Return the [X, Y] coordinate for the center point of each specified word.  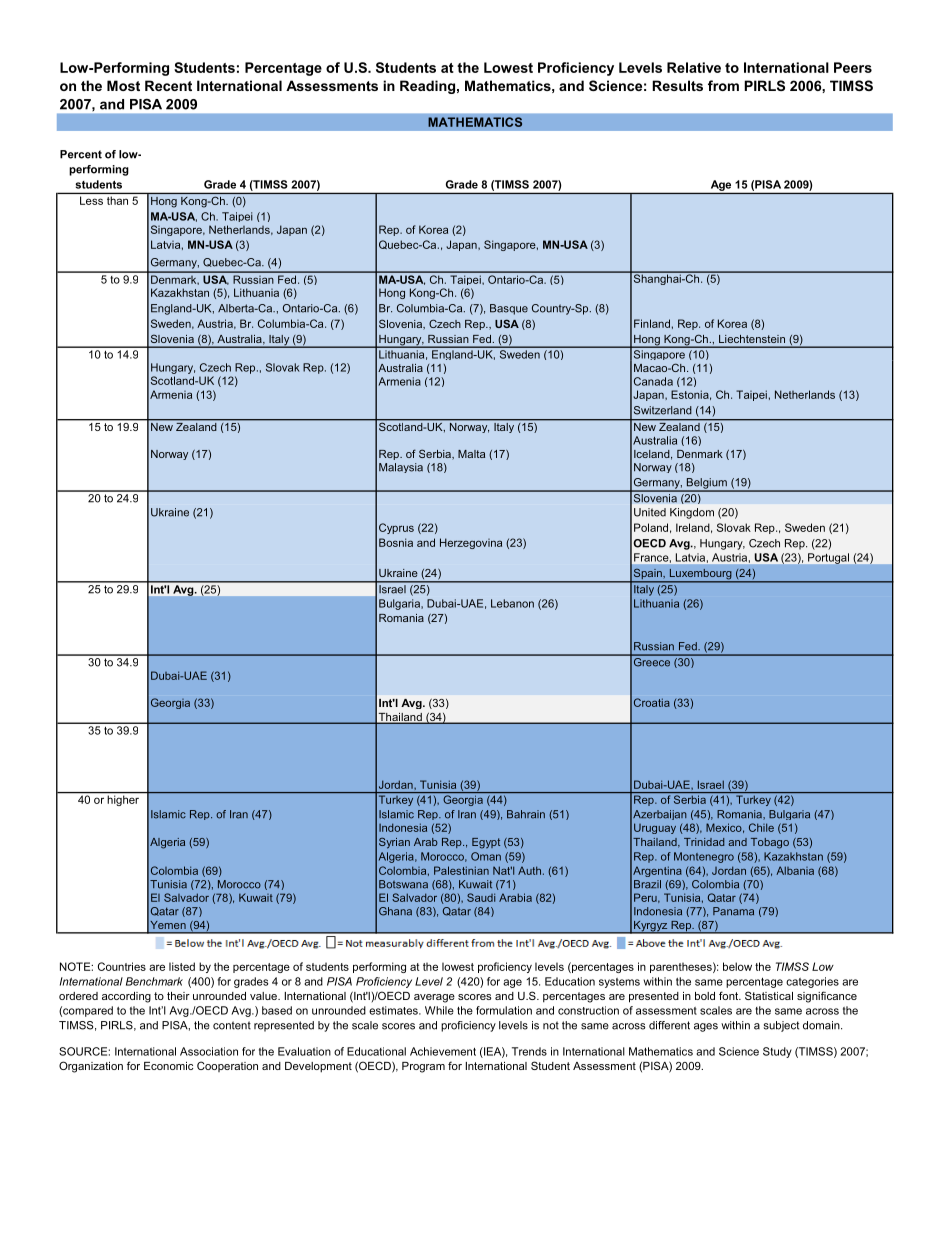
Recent [168, 85]
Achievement [443, 1051]
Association [209, 1051]
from [723, 85]
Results [677, 85]
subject [781, 1026]
